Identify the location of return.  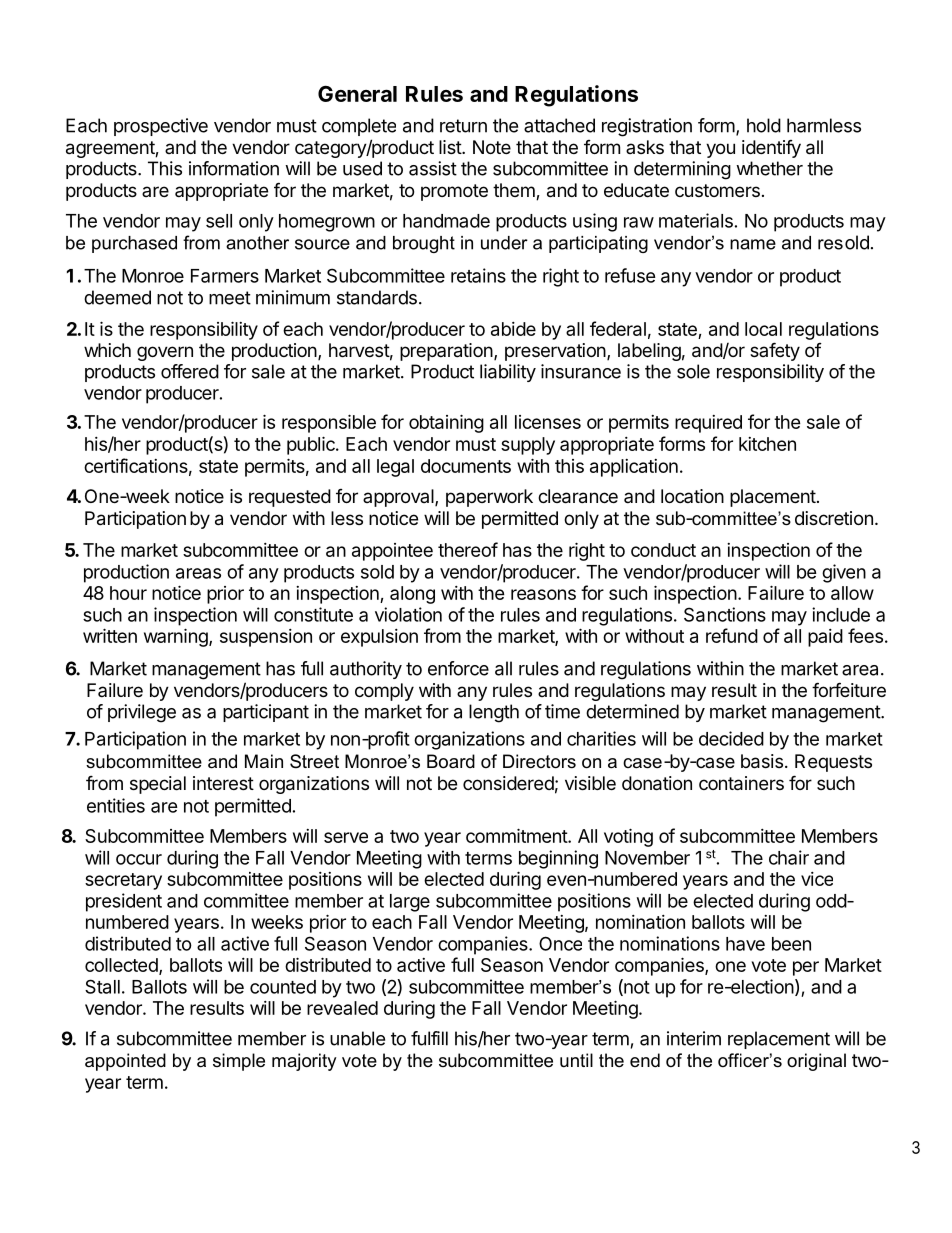
(463, 126).
